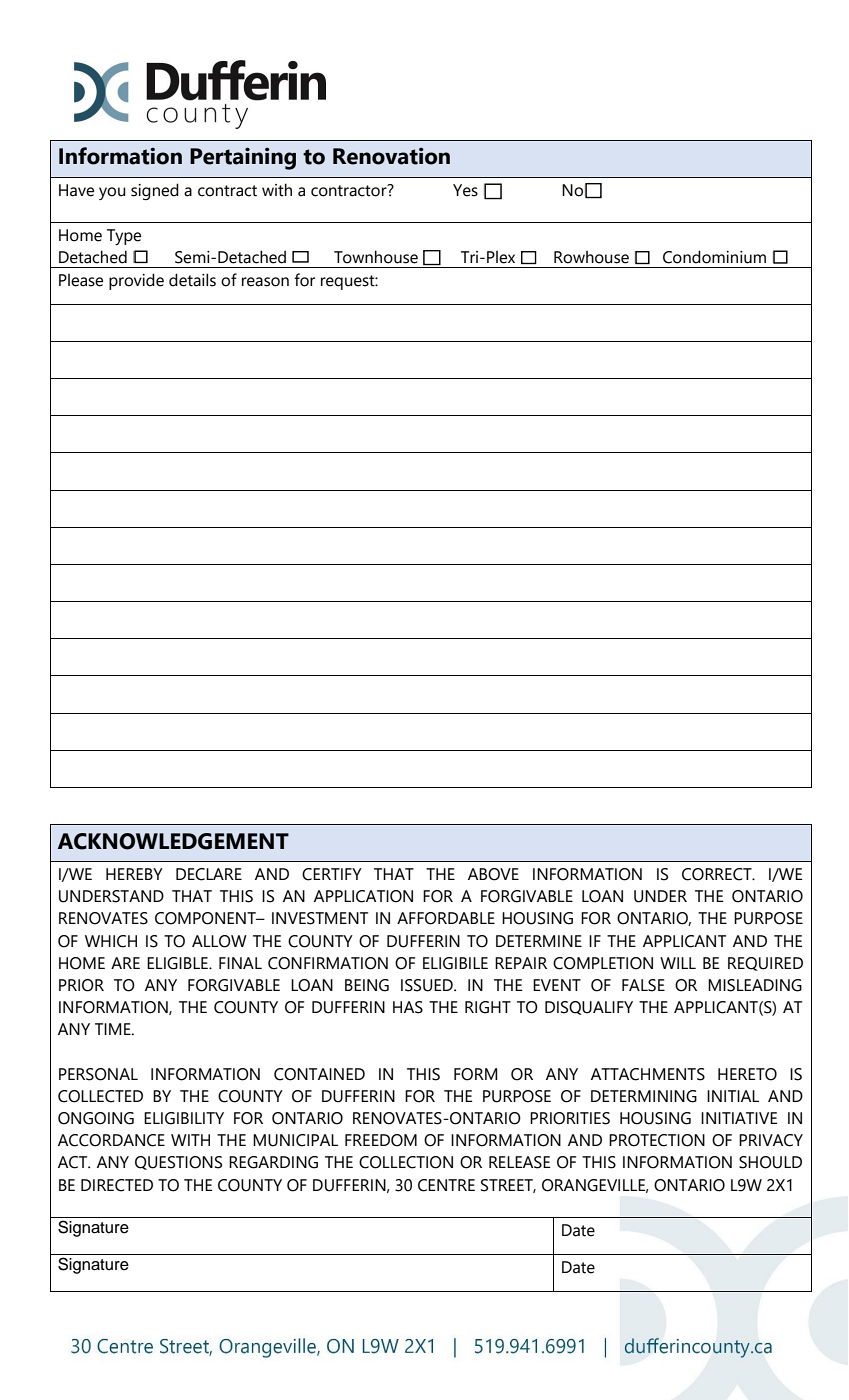  What do you see at coordinates (136, 281) in the document?
I see `provide` at bounding box center [136, 281].
